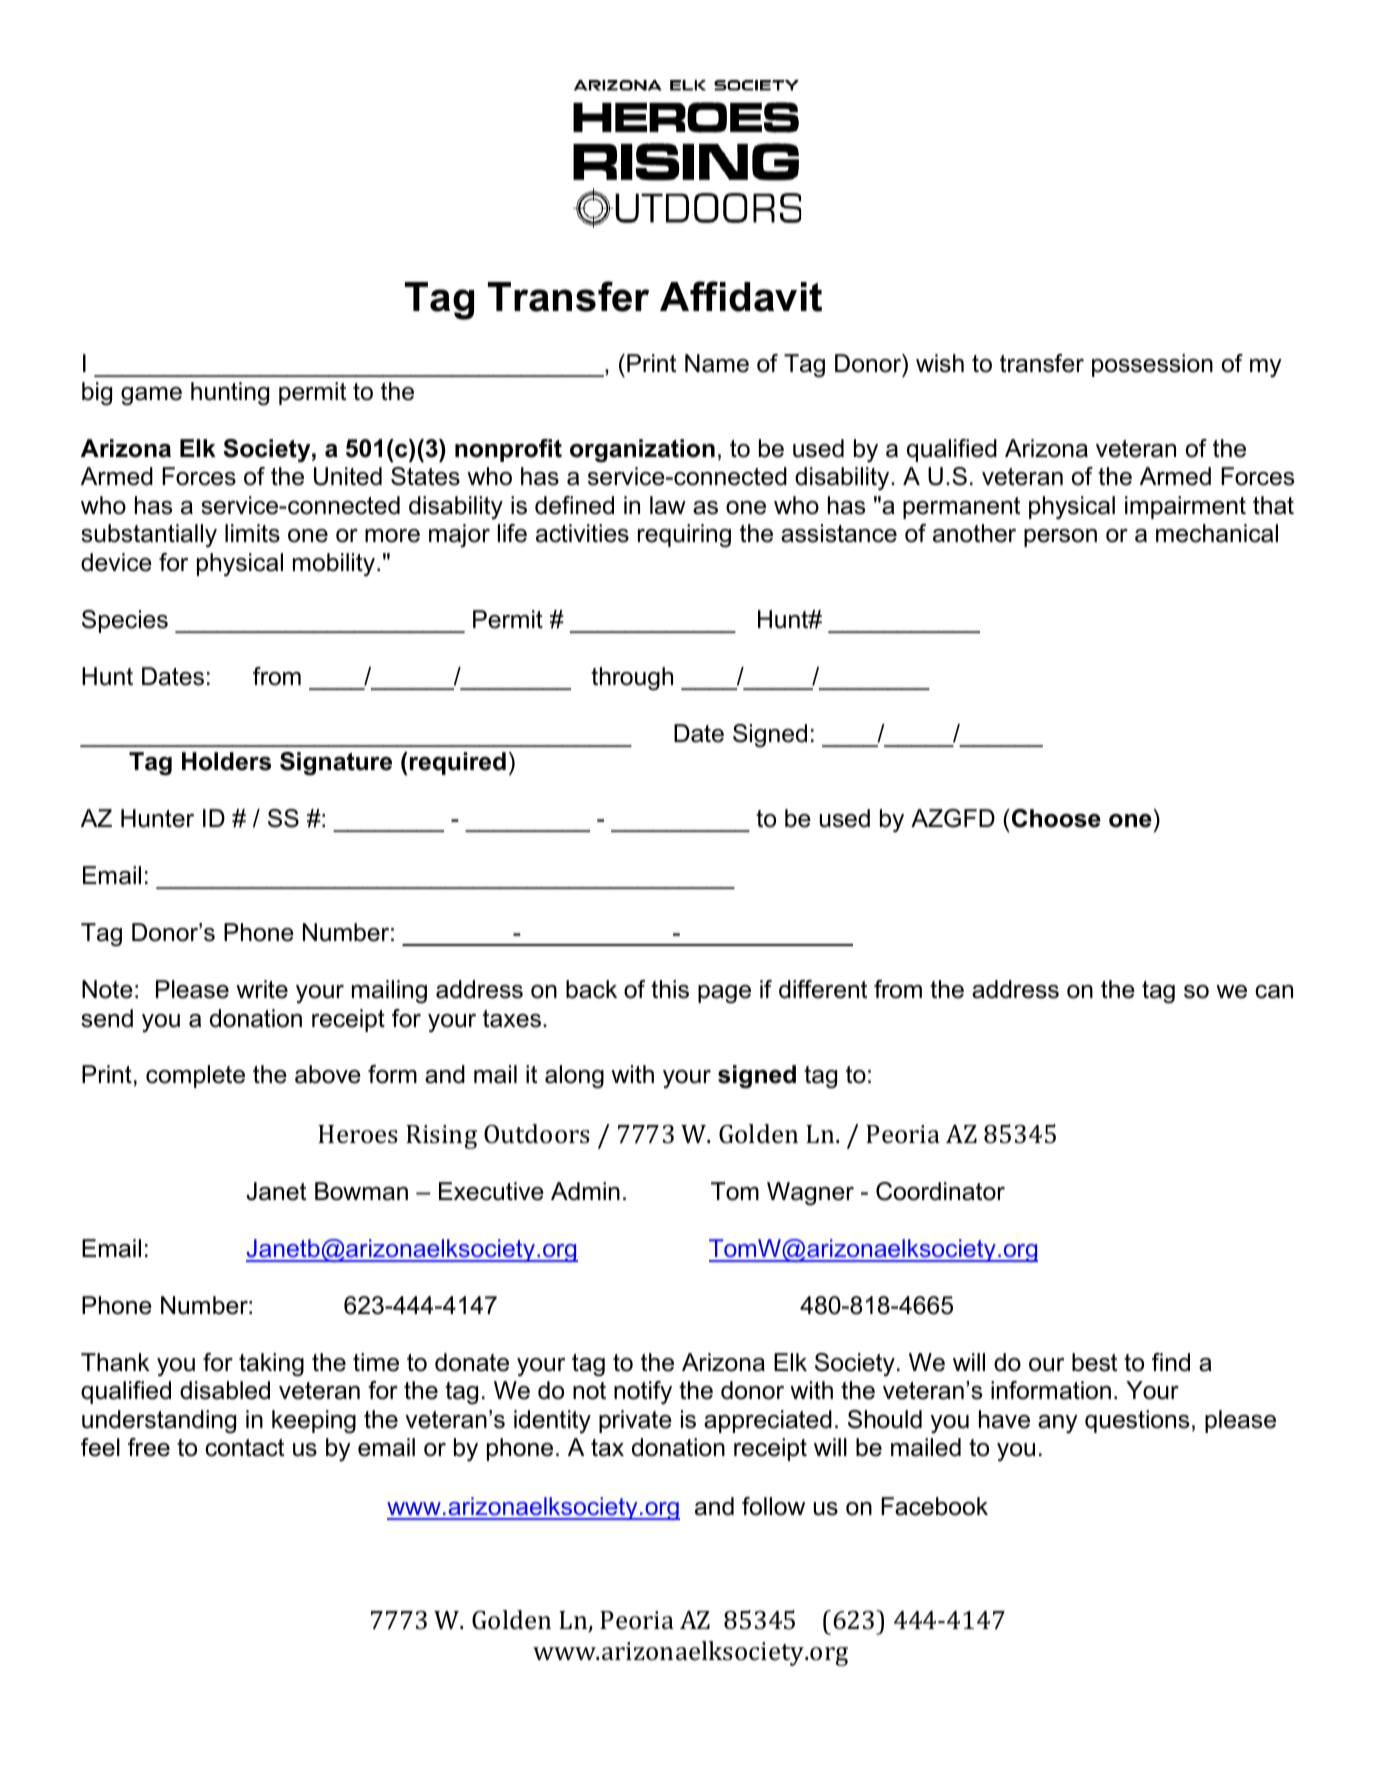 The height and width of the screenshot is (1781, 1376). Describe the element at coordinates (262, 989) in the screenshot. I see `write` at that location.
